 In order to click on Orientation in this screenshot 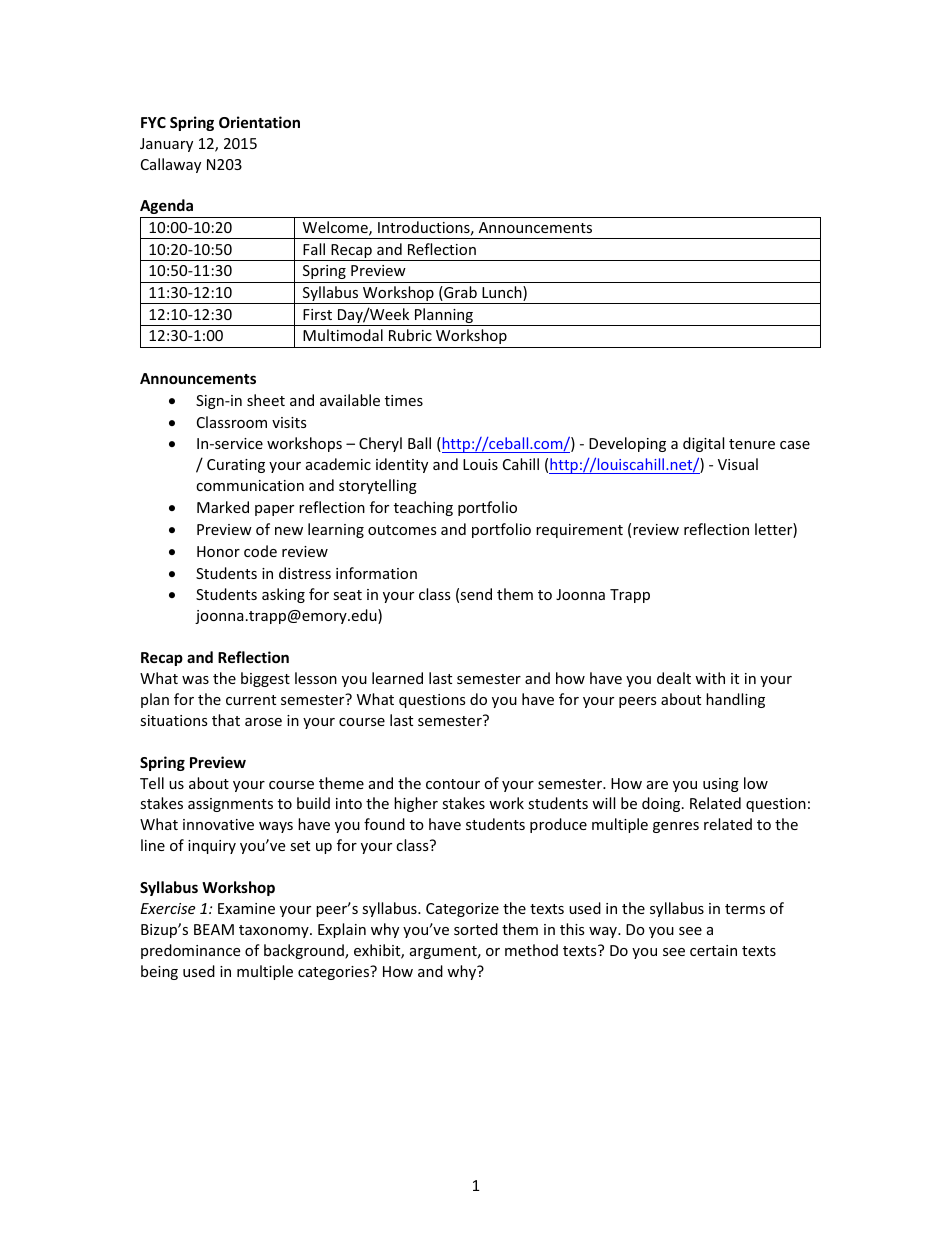, I will do `click(259, 122)`.
